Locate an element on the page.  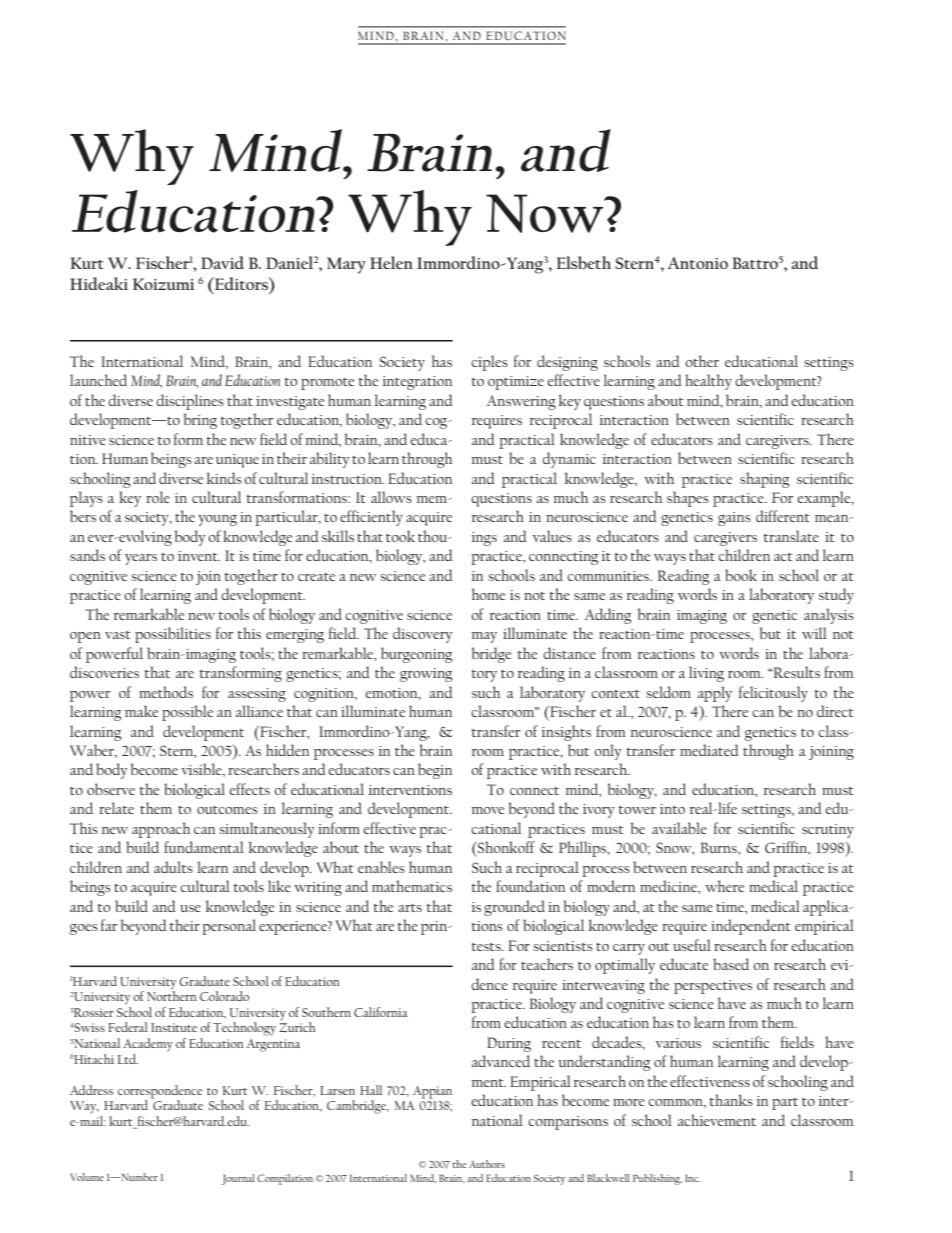
Inc is located at coordinates (693, 1178).
